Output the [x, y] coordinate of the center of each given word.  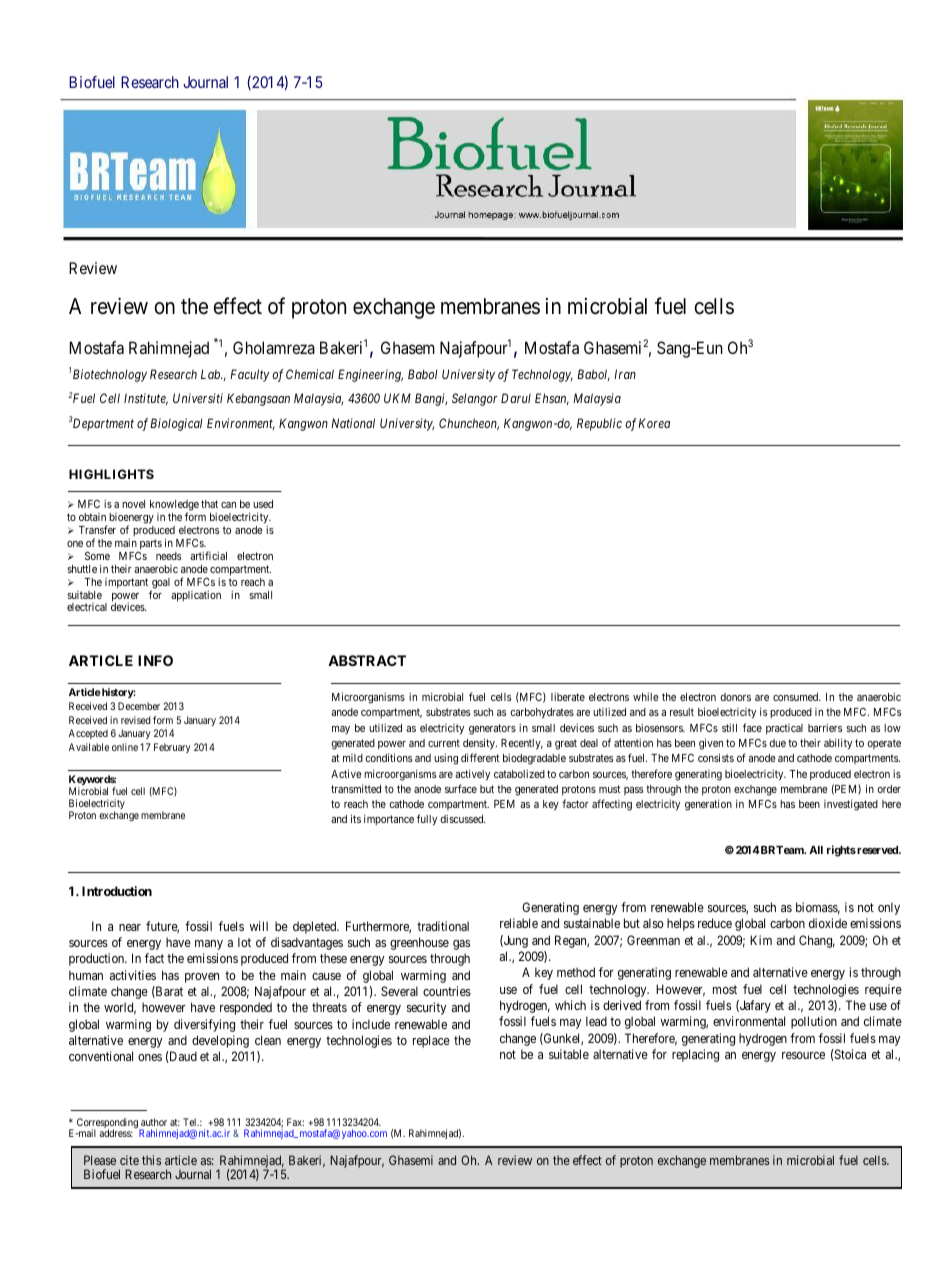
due [778, 743]
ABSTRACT [367, 660]
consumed [797, 697]
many [209, 945]
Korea [654, 423]
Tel [191, 1122]
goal [160, 584]
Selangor [474, 399]
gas [461, 945]
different [480, 757]
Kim [761, 940]
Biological [176, 424]
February [172, 748]
